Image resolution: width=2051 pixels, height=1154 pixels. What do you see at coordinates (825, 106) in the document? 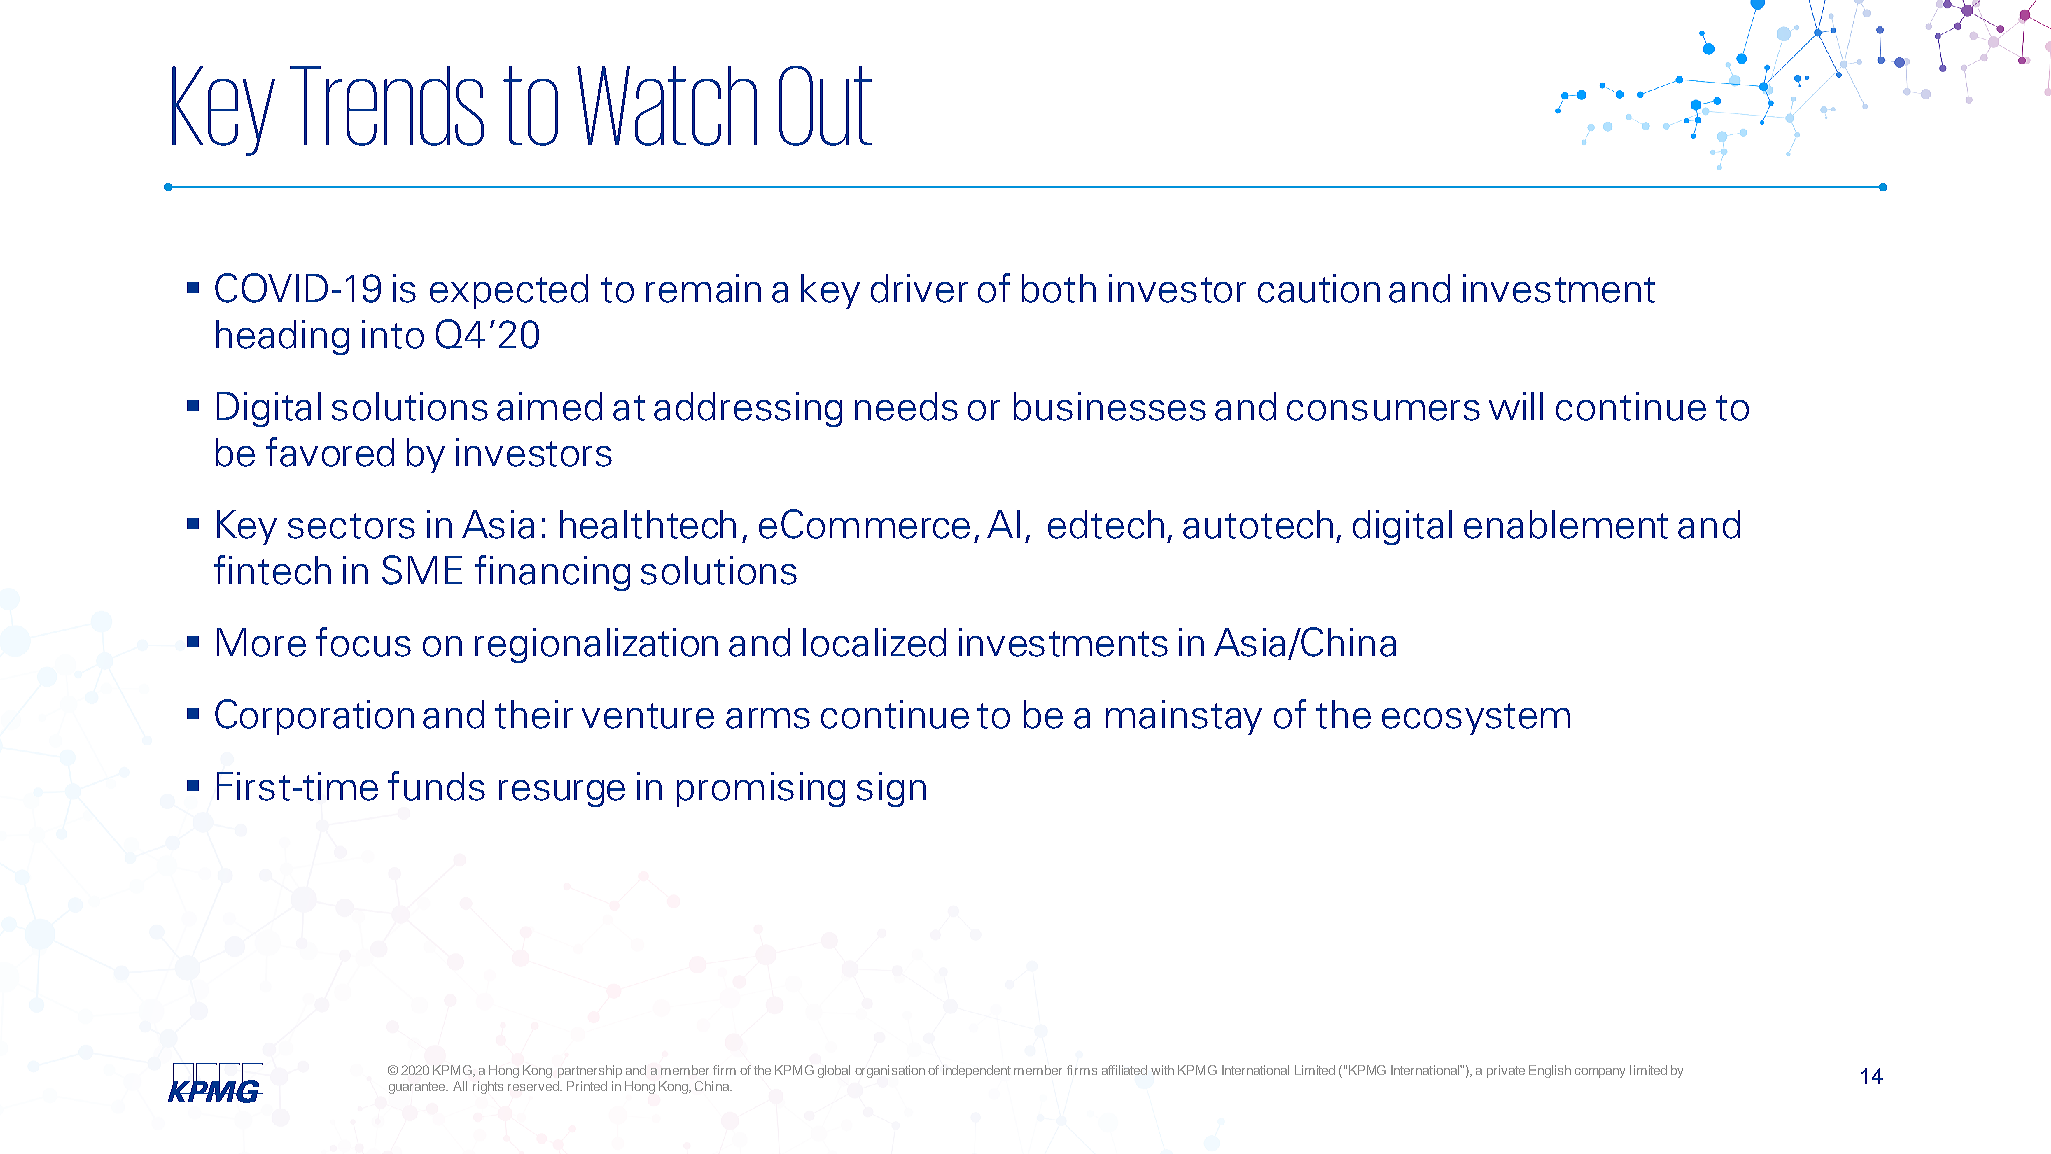
I see `Out` at bounding box center [825, 106].
